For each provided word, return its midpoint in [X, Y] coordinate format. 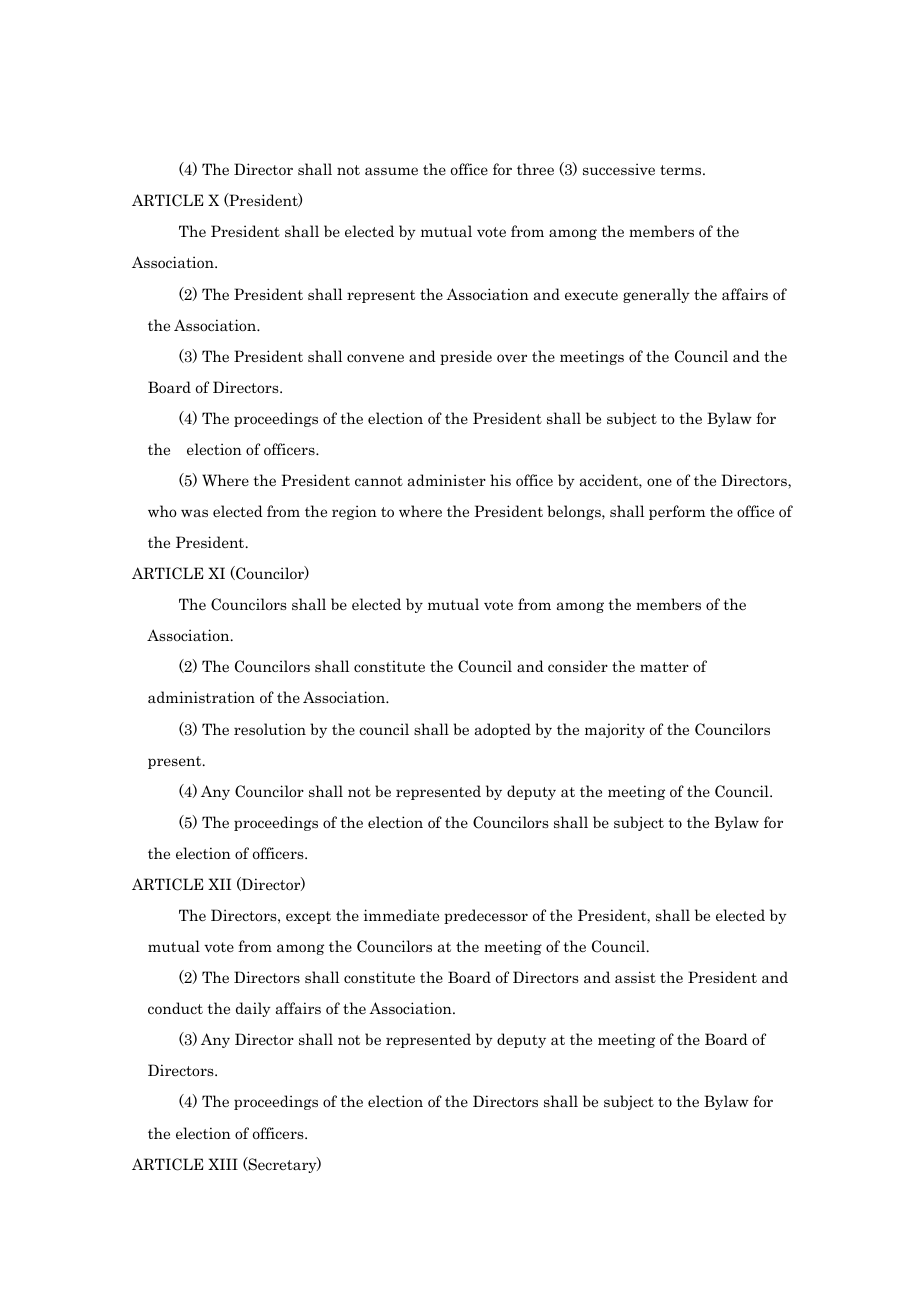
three [535, 169]
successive [619, 169]
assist [635, 977]
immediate [401, 915]
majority [615, 730]
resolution [270, 729]
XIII [223, 1164]
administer [447, 480]
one [659, 482]
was [194, 513]
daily [253, 1009]
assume [391, 171]
